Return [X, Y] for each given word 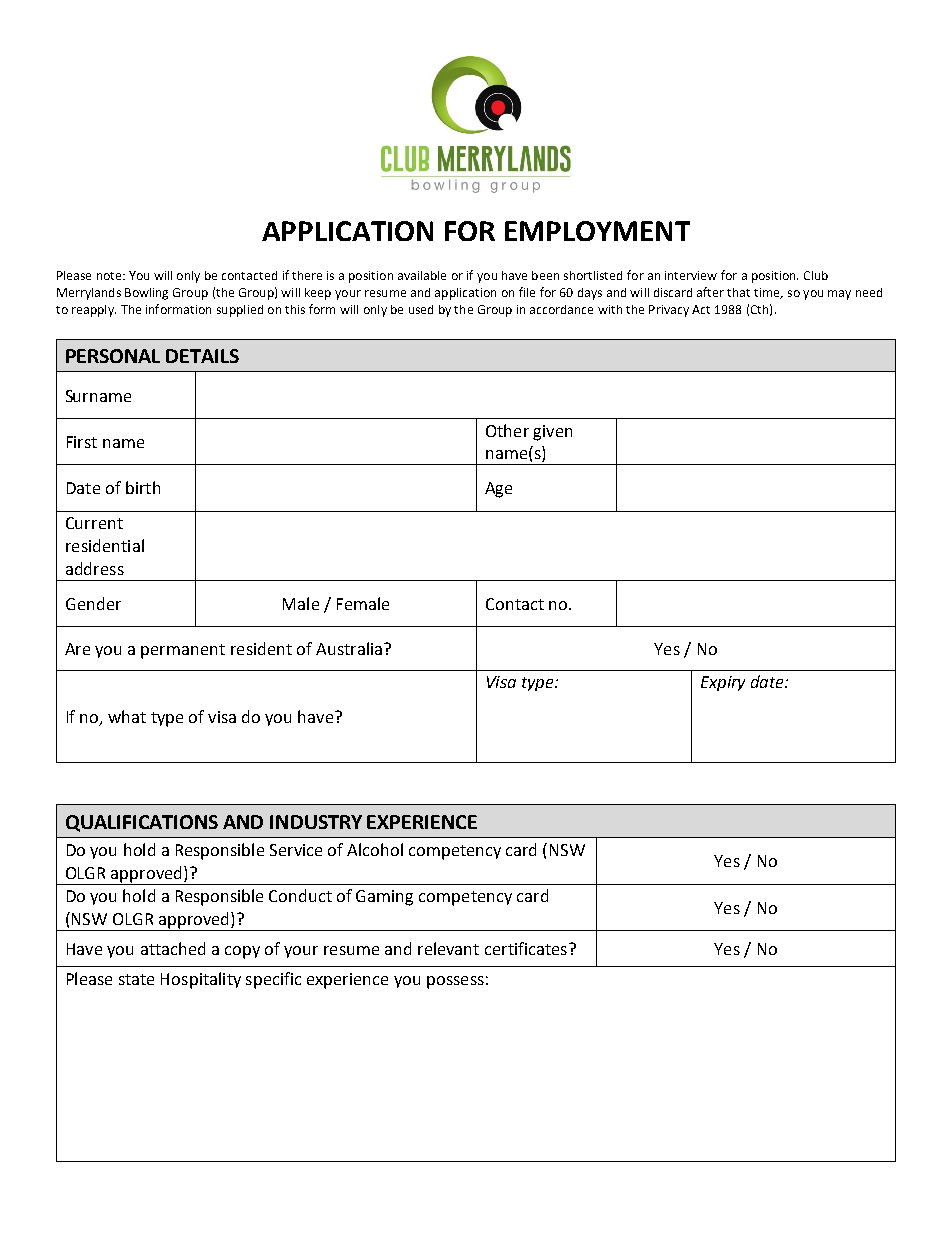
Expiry [723, 683]
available [422, 275]
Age [498, 490]
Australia [349, 648]
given [552, 433]
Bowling [146, 294]
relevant [448, 948]
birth [143, 487]
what [127, 716]
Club [816, 275]
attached [173, 948]
